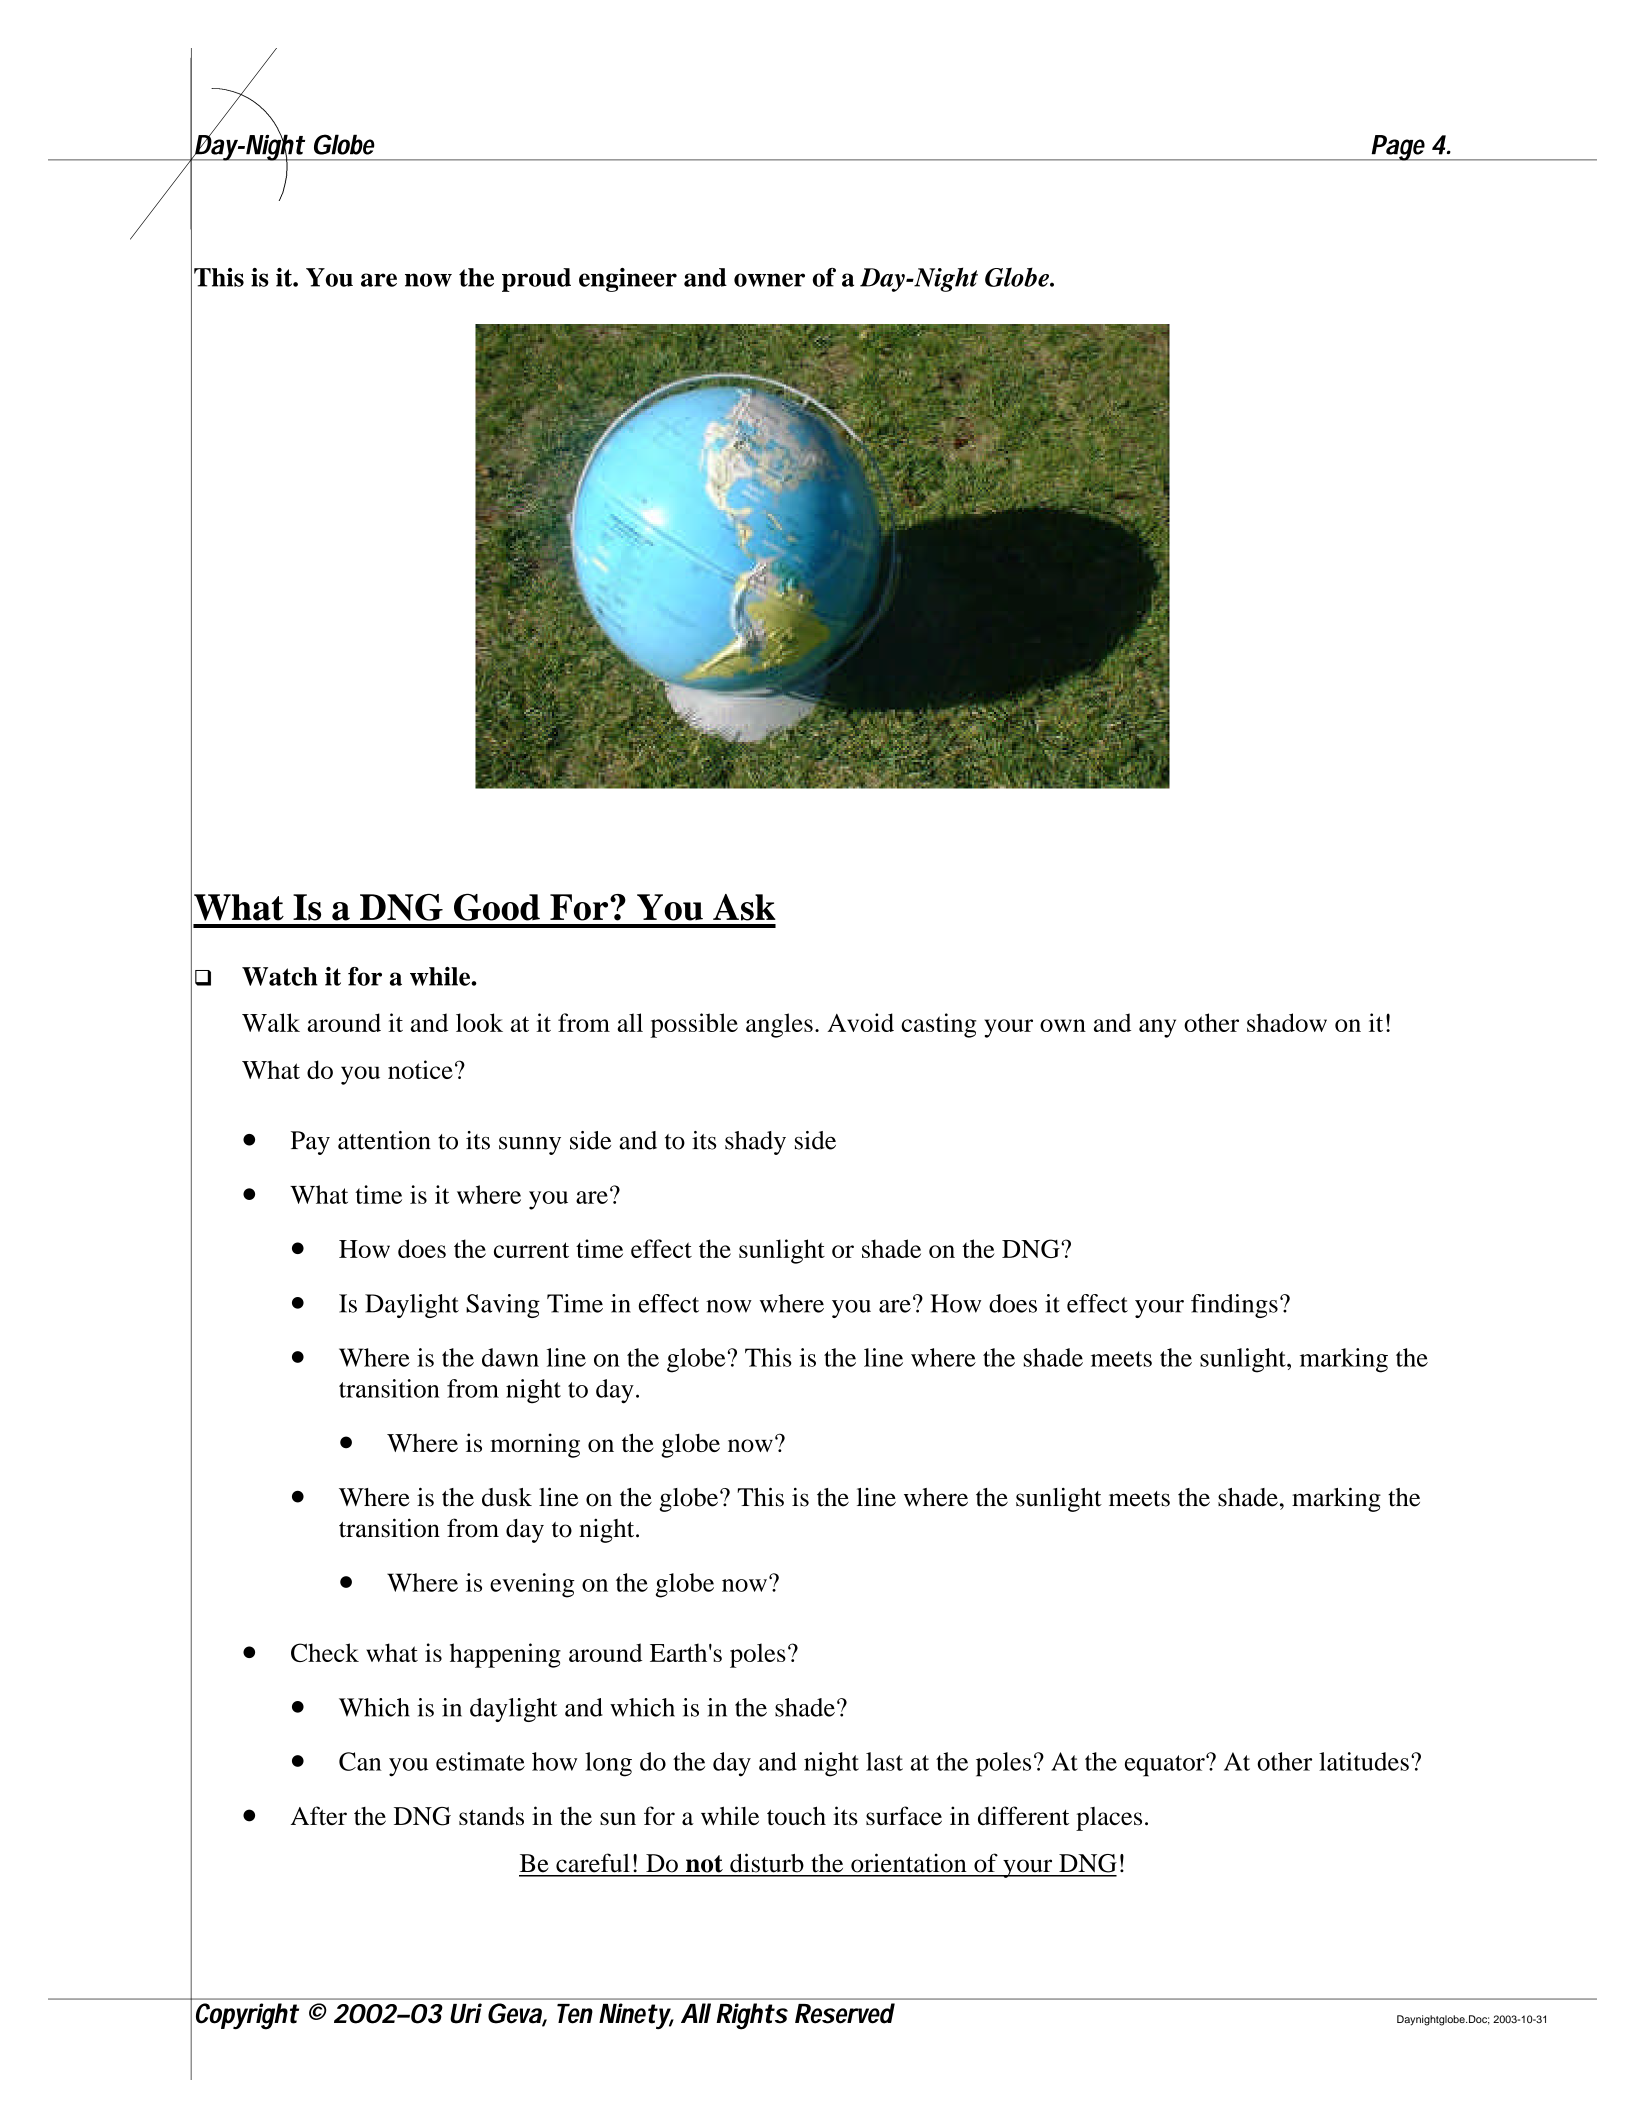 Image resolution: width=1645 pixels, height=2128 pixels. I want to click on proud, so click(536, 280).
